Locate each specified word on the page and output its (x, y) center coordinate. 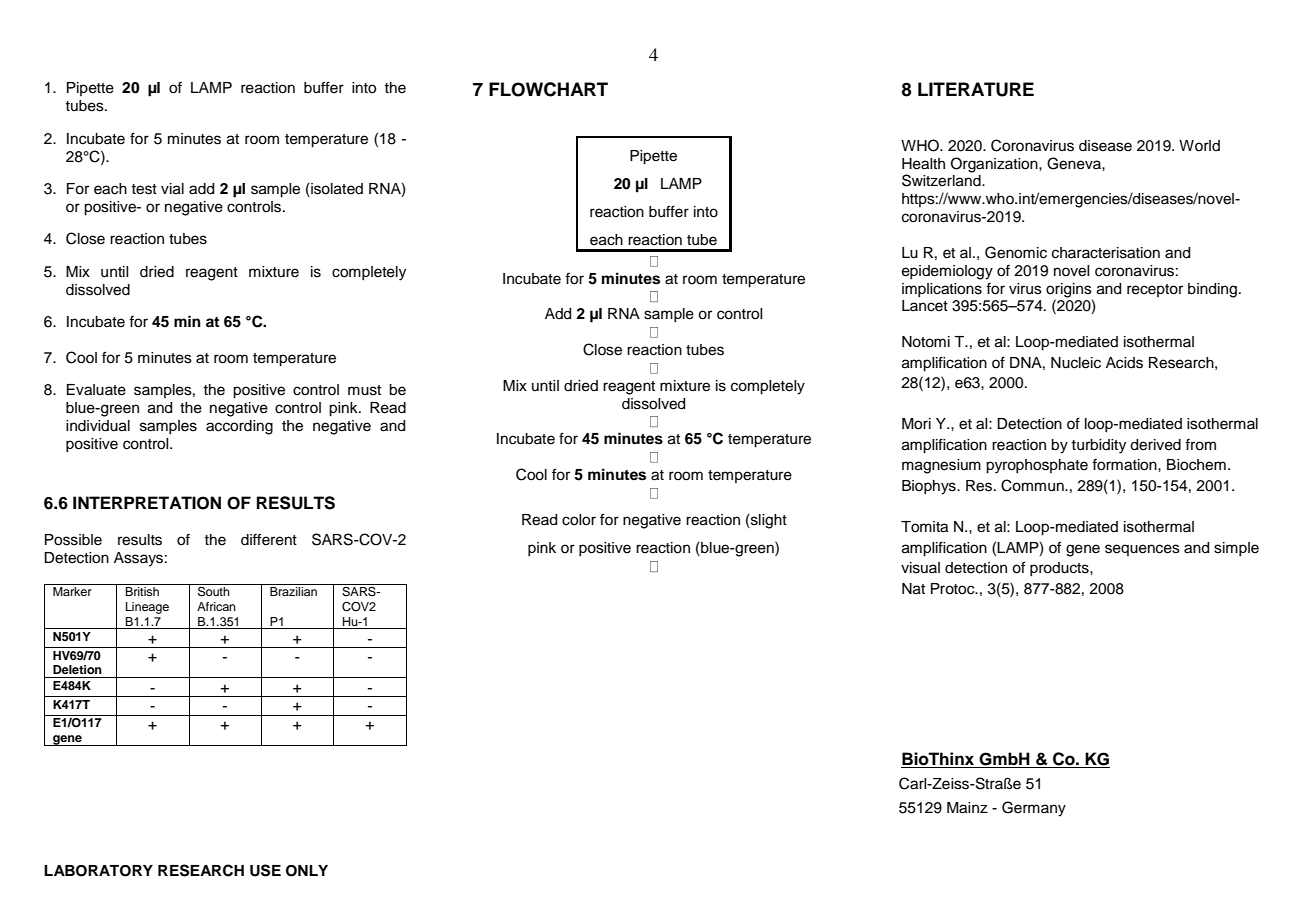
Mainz (967, 808)
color (579, 520)
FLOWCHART (548, 89)
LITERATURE (976, 89)
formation (1125, 465)
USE (265, 870)
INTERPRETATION (147, 503)
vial (172, 189)
